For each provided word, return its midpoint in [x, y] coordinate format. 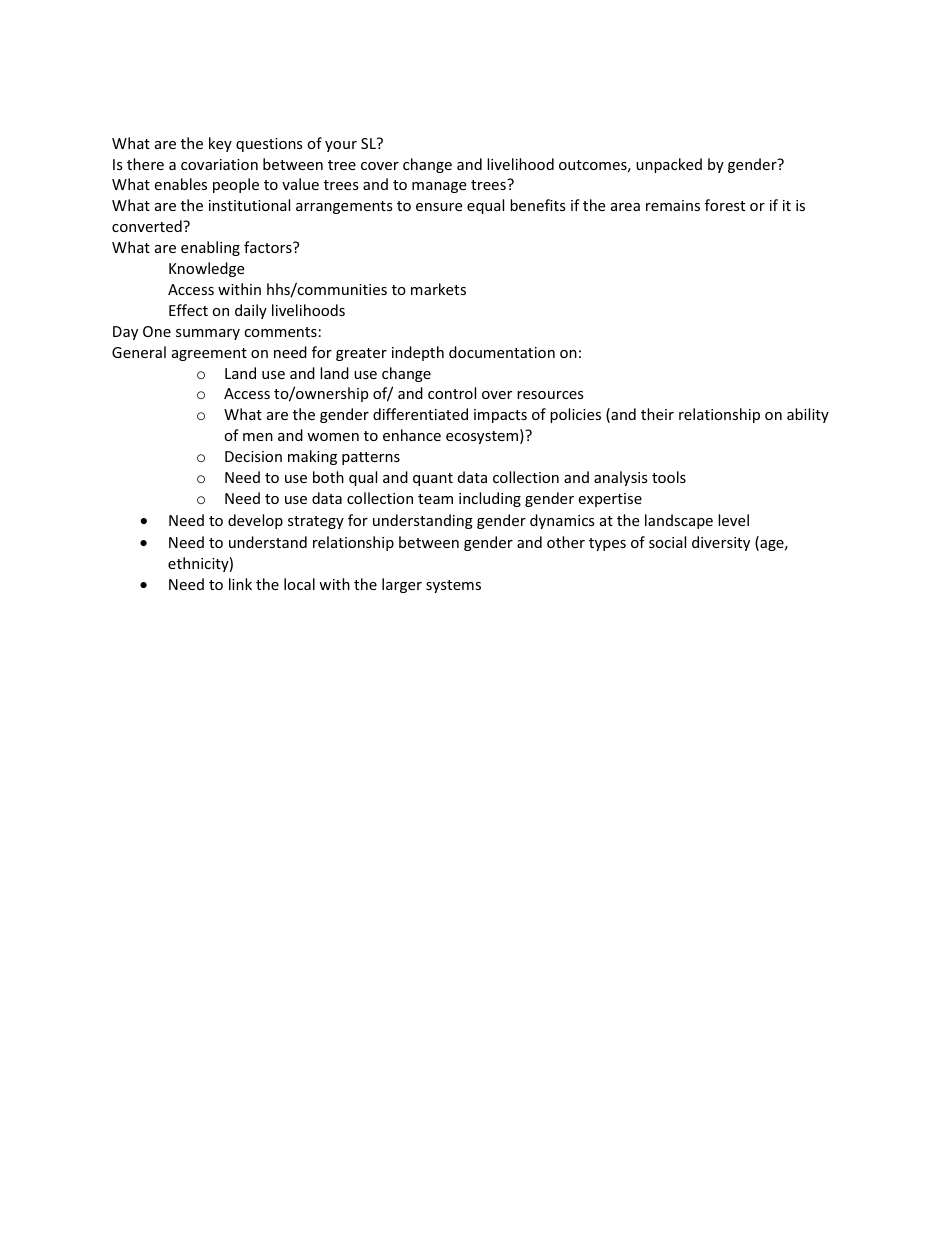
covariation [219, 164]
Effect [188, 310]
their [657, 414]
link [240, 584]
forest [725, 205]
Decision [253, 456]
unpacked [669, 165]
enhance [412, 435]
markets [438, 289]
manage [439, 187]
